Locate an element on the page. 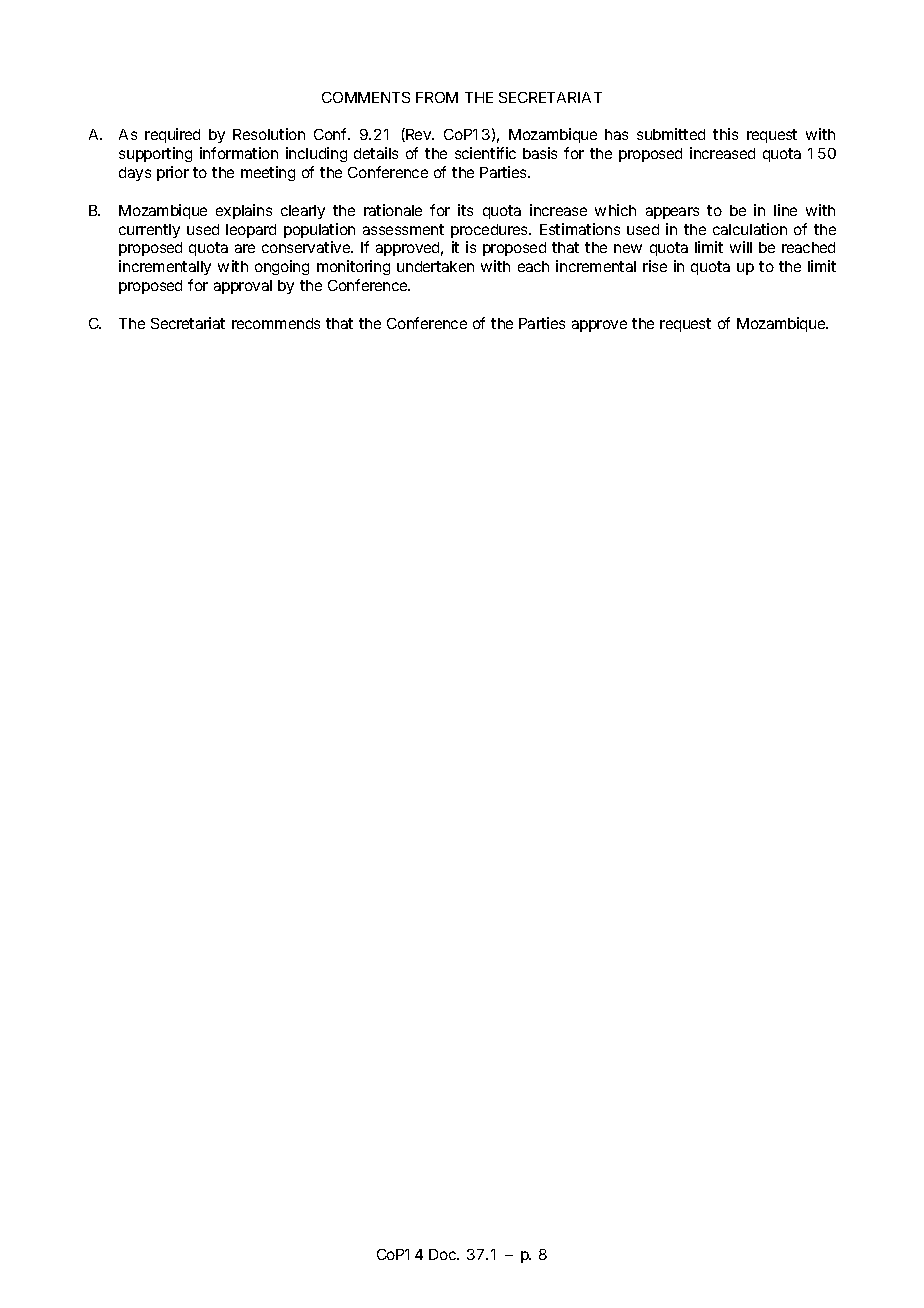 The width and height of the document is (924, 1308). this is located at coordinates (725, 134).
